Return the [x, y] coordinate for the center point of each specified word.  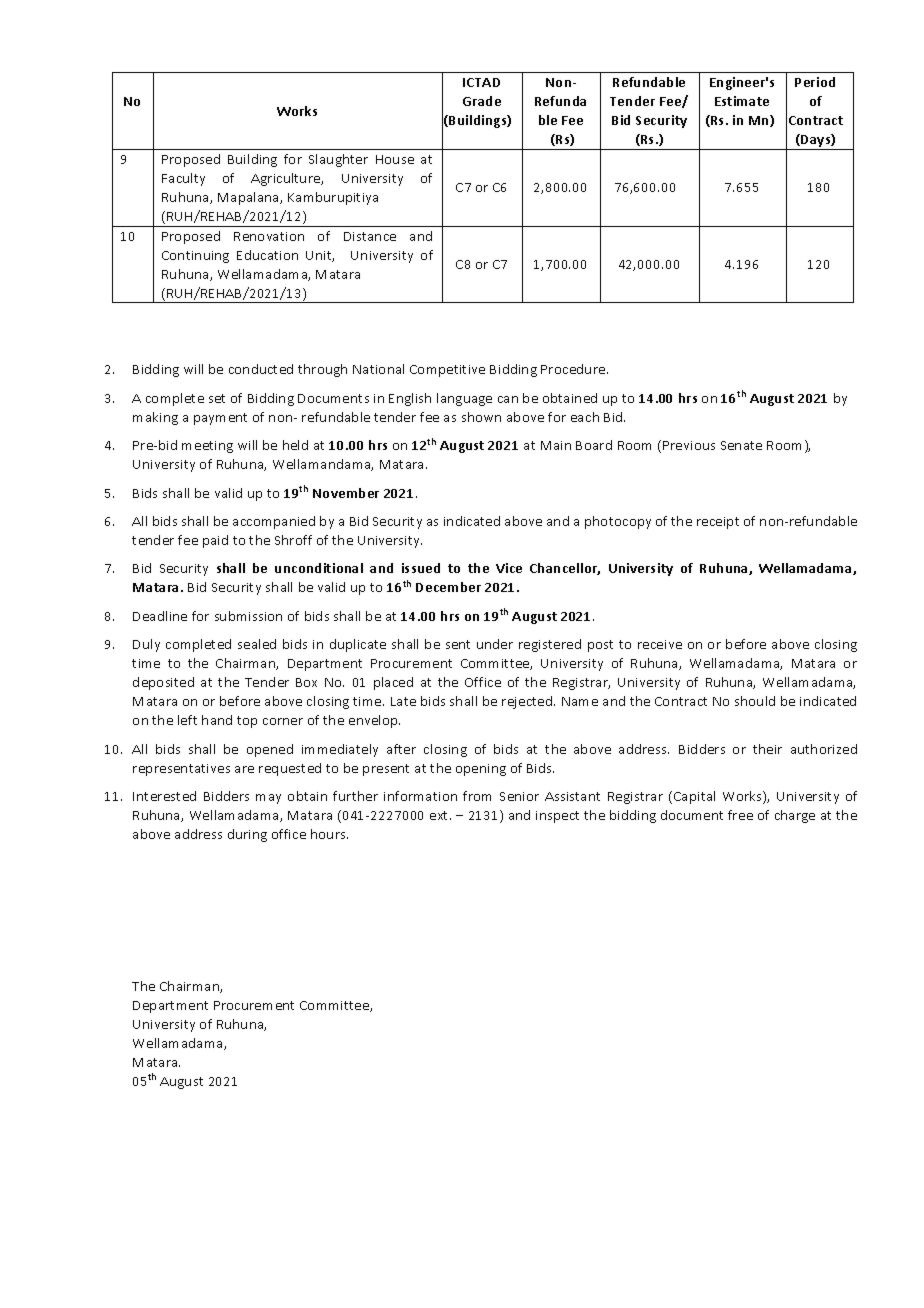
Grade [482, 101]
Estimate [742, 101]
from [477, 796]
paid [215, 541]
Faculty [183, 179]
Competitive [447, 371]
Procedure [574, 369]
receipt [718, 523]
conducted [261, 369]
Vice [509, 568]
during [247, 835]
